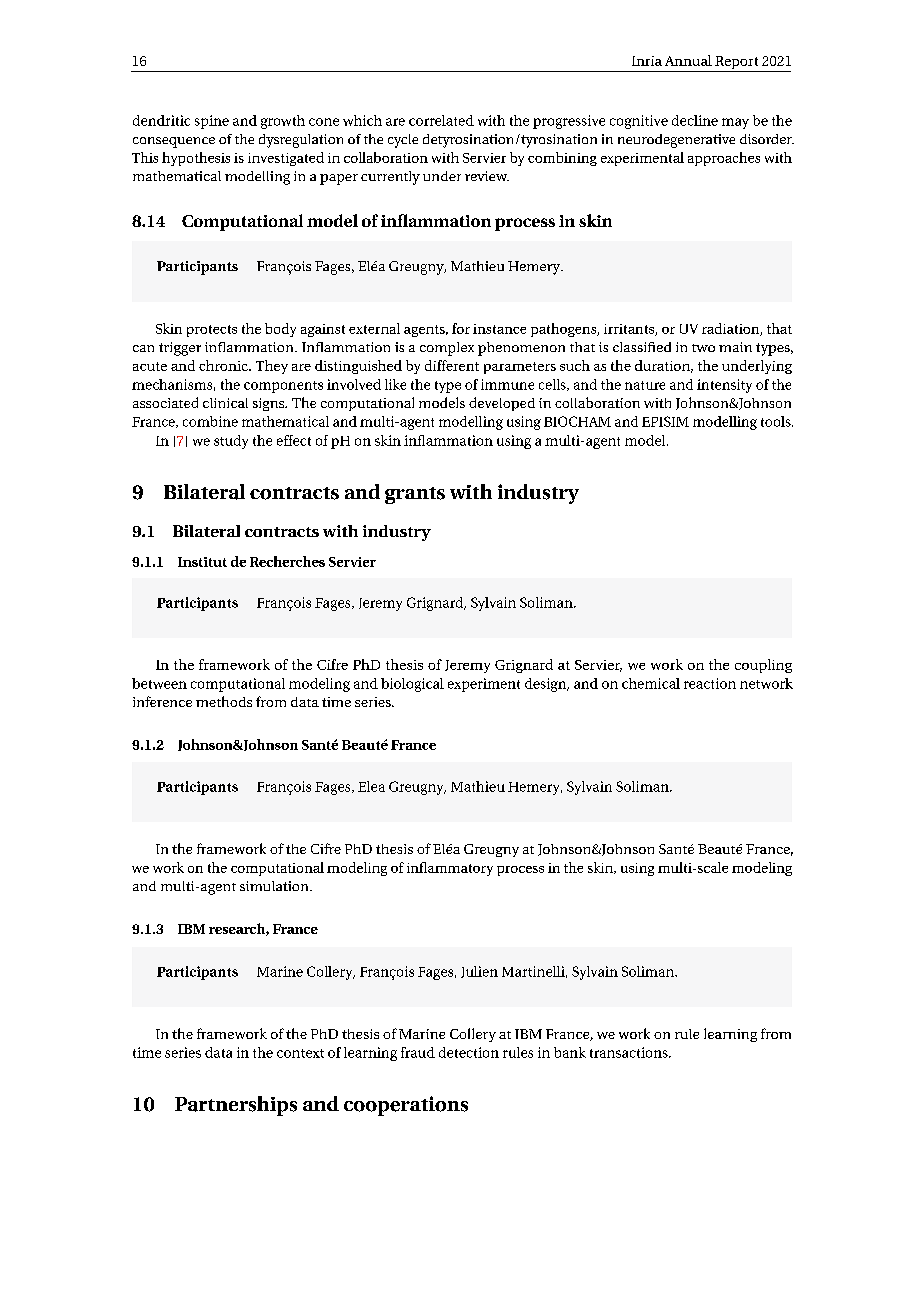  I want to click on main, so click(735, 347).
